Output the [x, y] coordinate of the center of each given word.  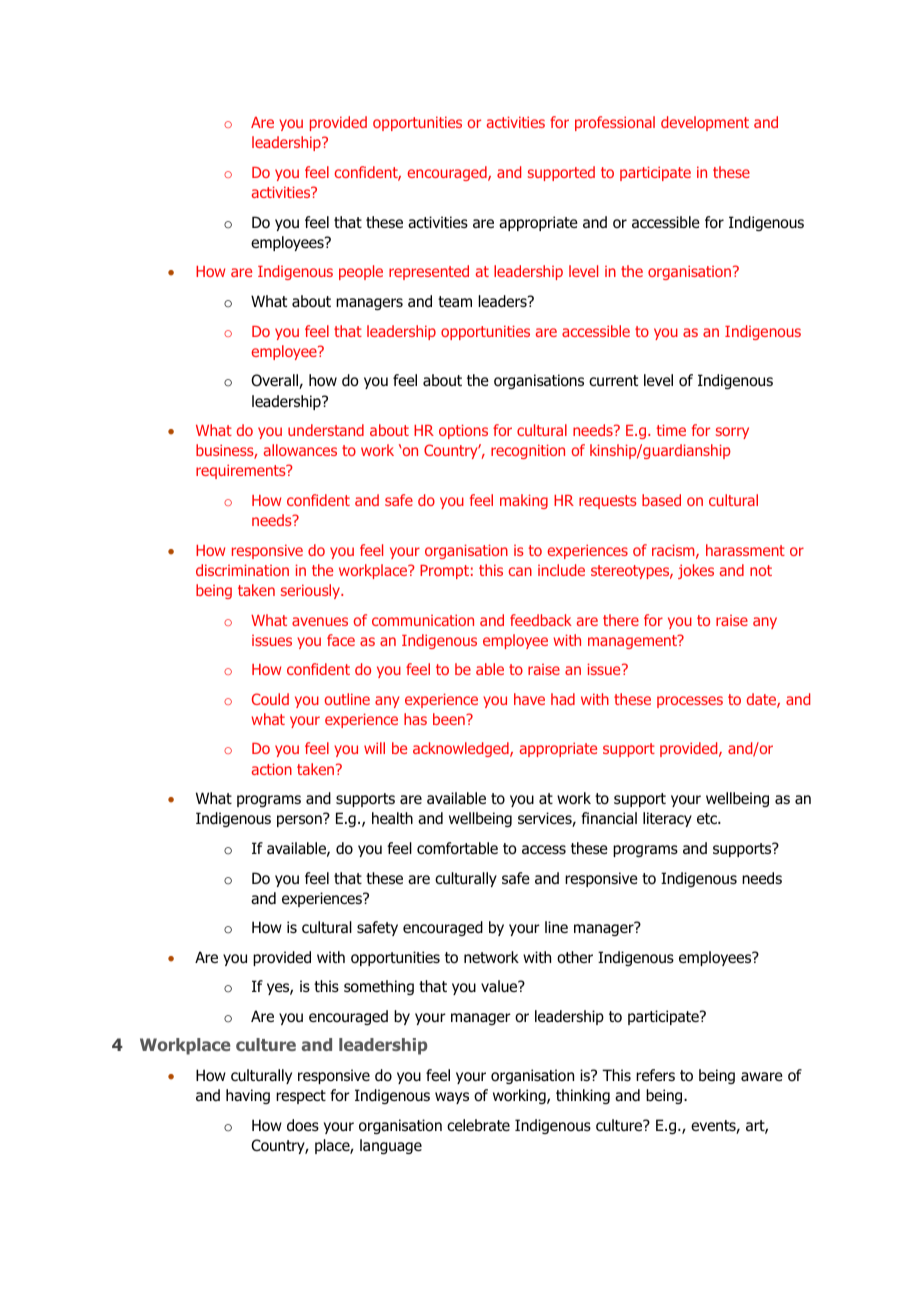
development [705, 123]
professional [615, 123]
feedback [541, 620]
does [303, 1125]
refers [655, 1075]
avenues [320, 621]
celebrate [478, 1125]
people [361, 272]
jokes [696, 571]
